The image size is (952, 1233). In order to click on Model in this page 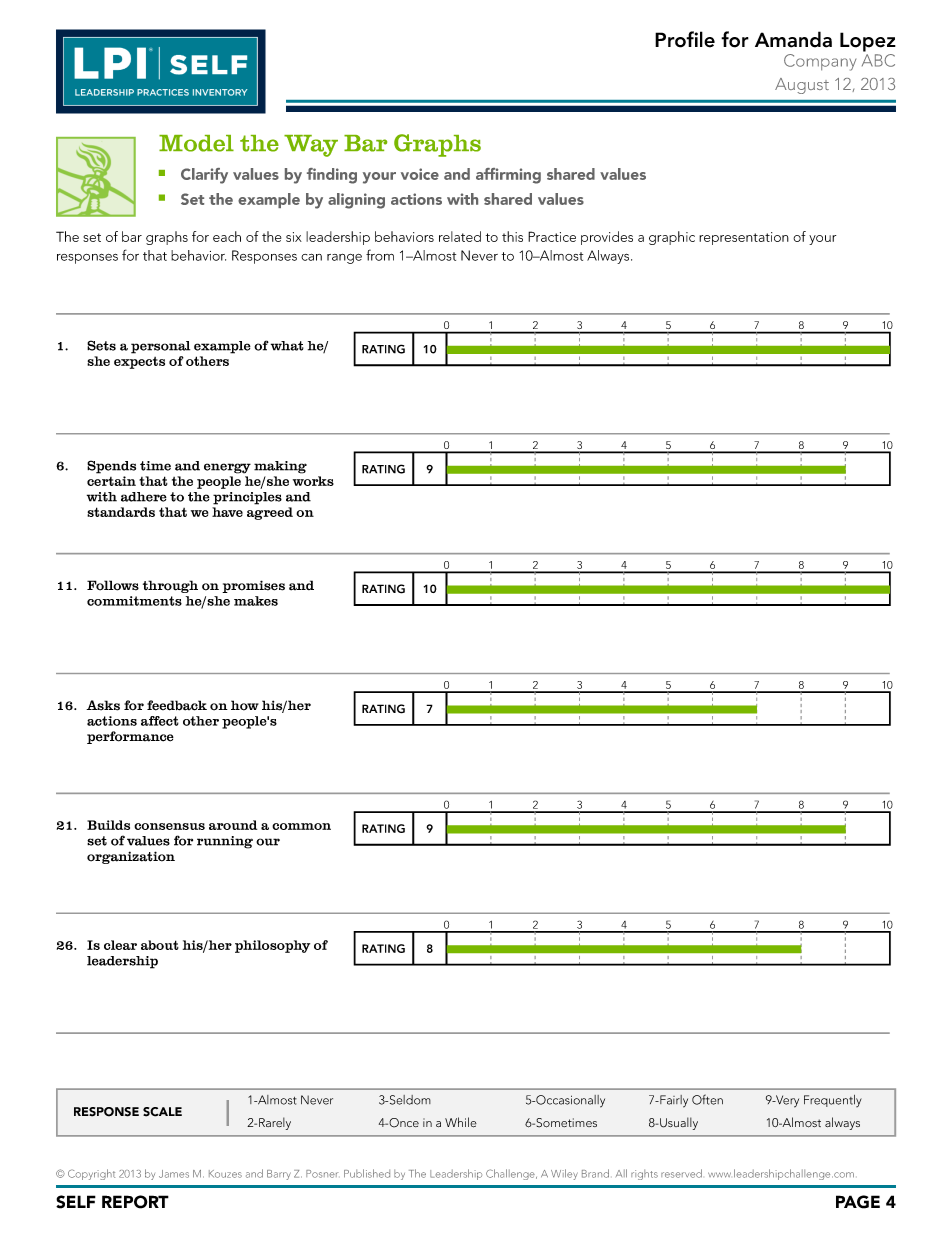, I will do `click(196, 143)`.
